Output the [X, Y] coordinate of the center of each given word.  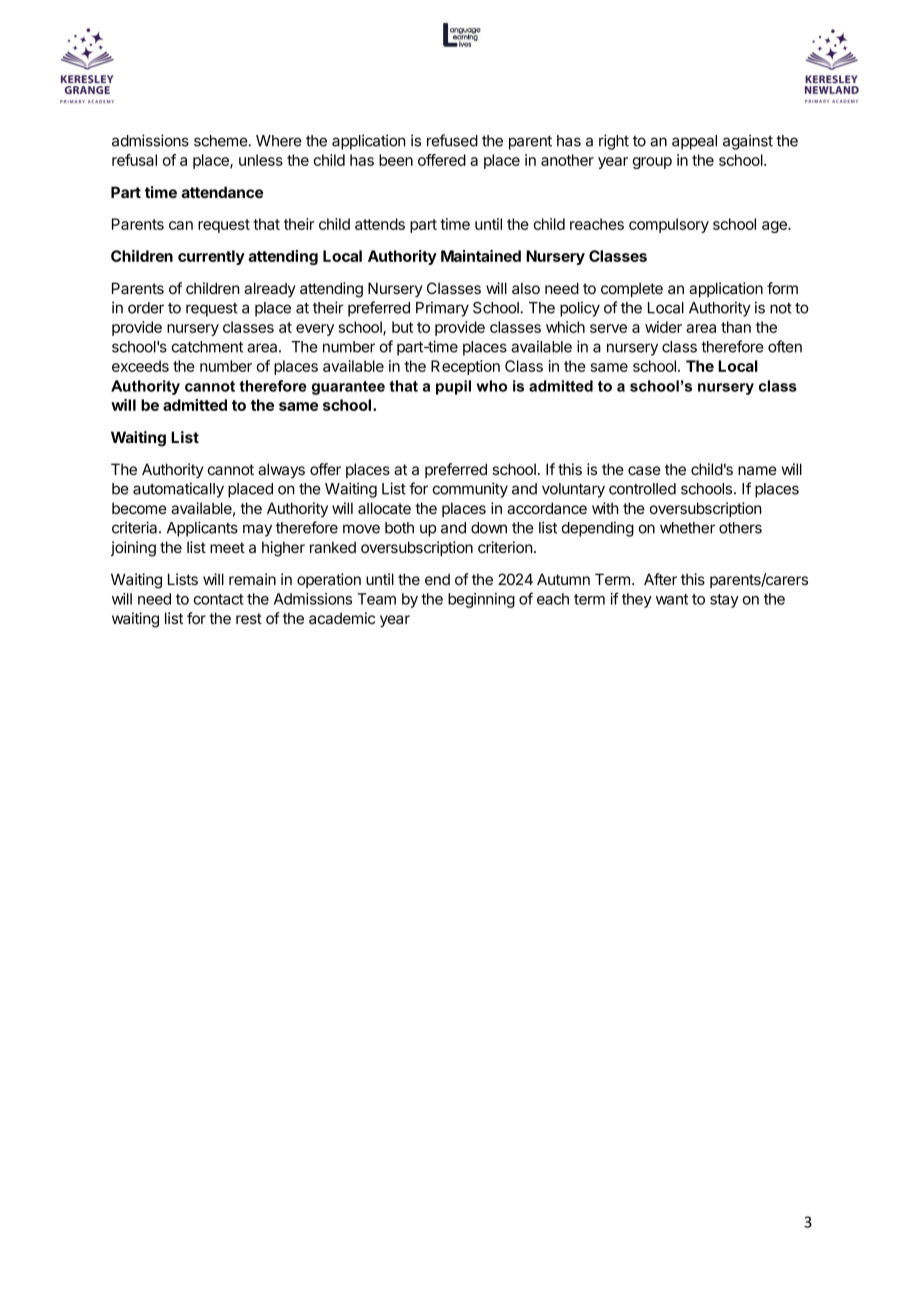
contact [218, 599]
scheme [221, 141]
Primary [442, 309]
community [470, 490]
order [146, 308]
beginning [481, 600]
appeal [694, 142]
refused [452, 140]
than [736, 327]
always [281, 470]
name [757, 470]
